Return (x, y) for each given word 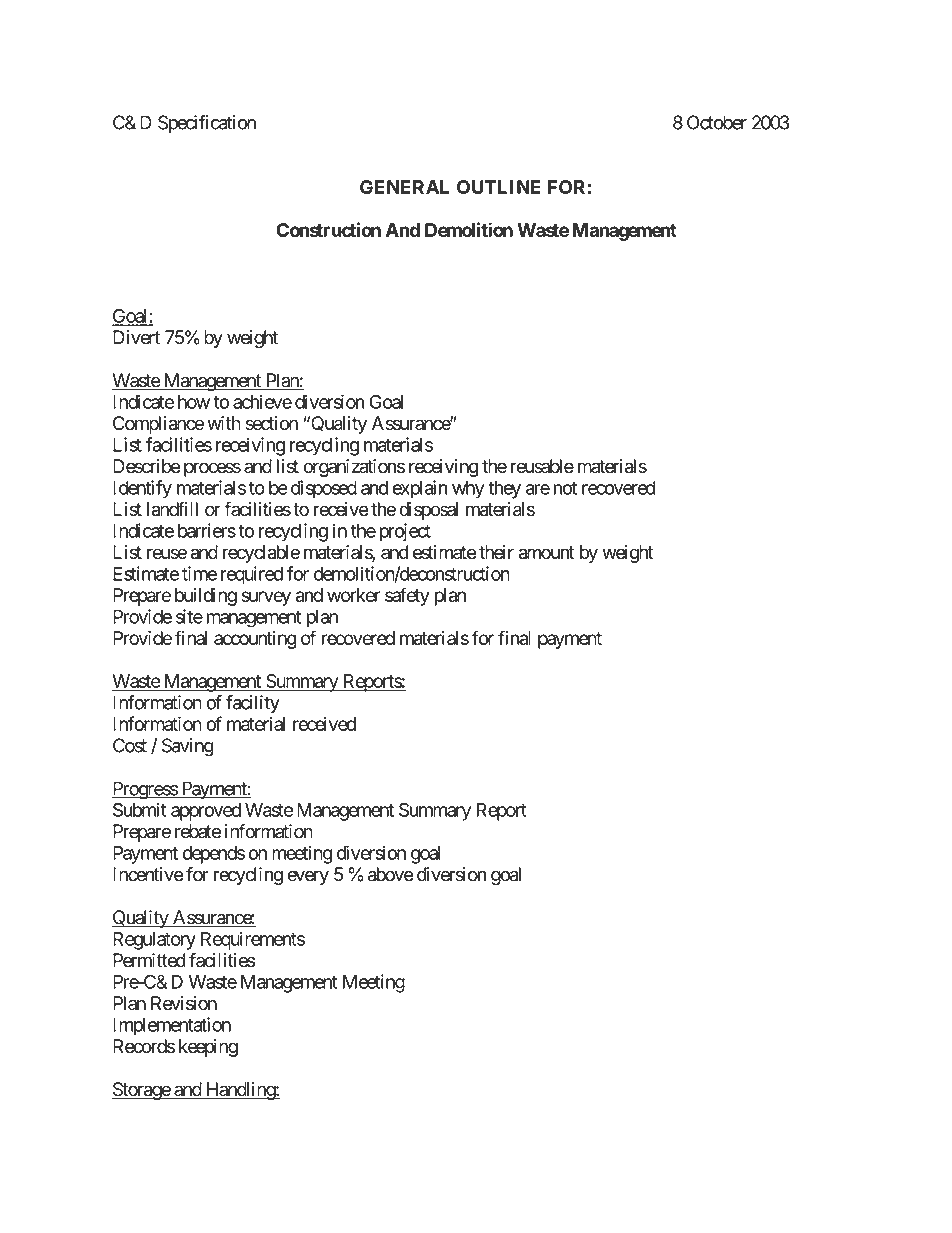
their (496, 552)
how (194, 402)
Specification (207, 124)
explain (420, 489)
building (206, 597)
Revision (184, 1003)
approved (206, 812)
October (717, 122)
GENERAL (404, 187)
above (391, 874)
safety (407, 596)
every (308, 877)
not (565, 488)
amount (547, 553)
